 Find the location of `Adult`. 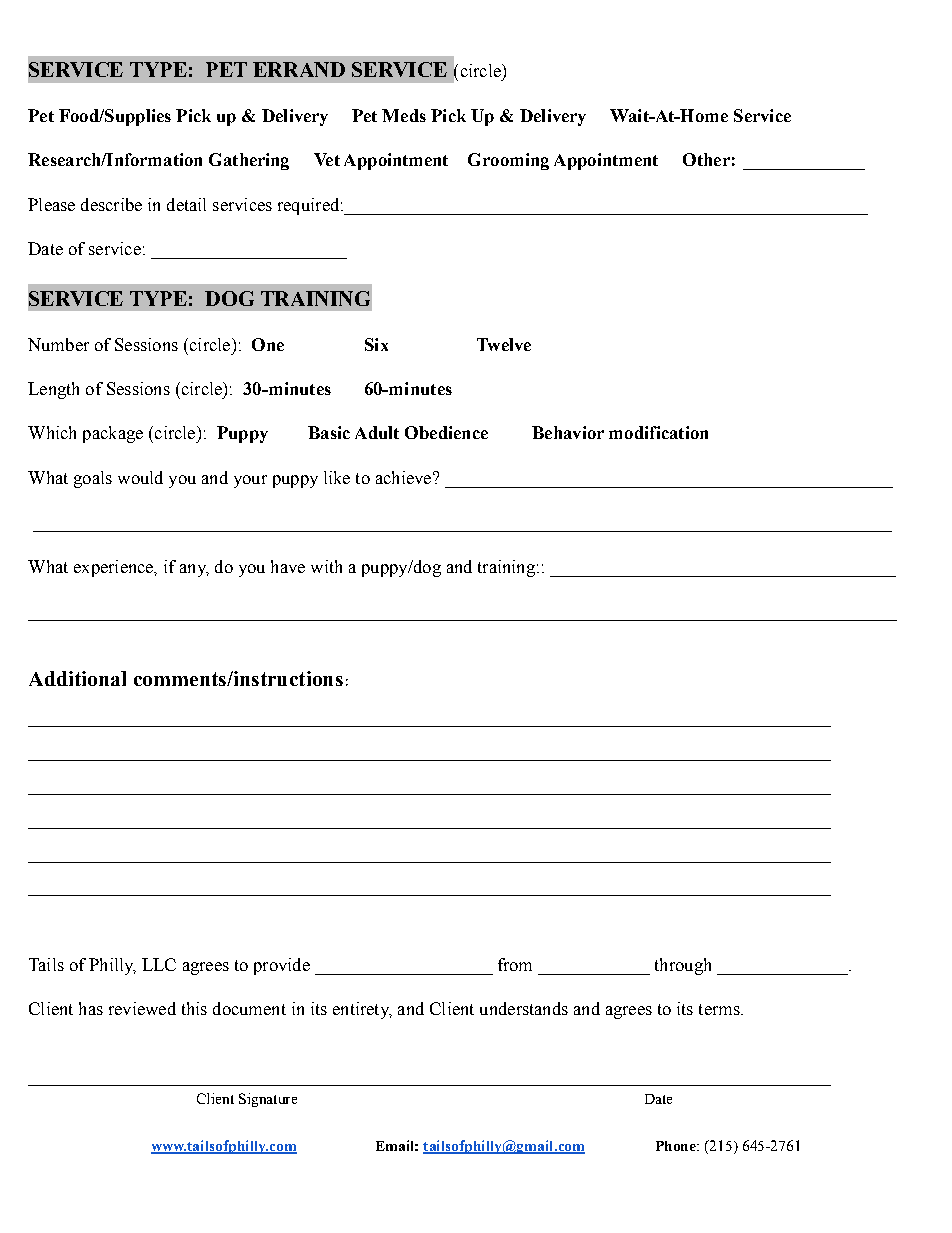

Adult is located at coordinates (377, 432).
